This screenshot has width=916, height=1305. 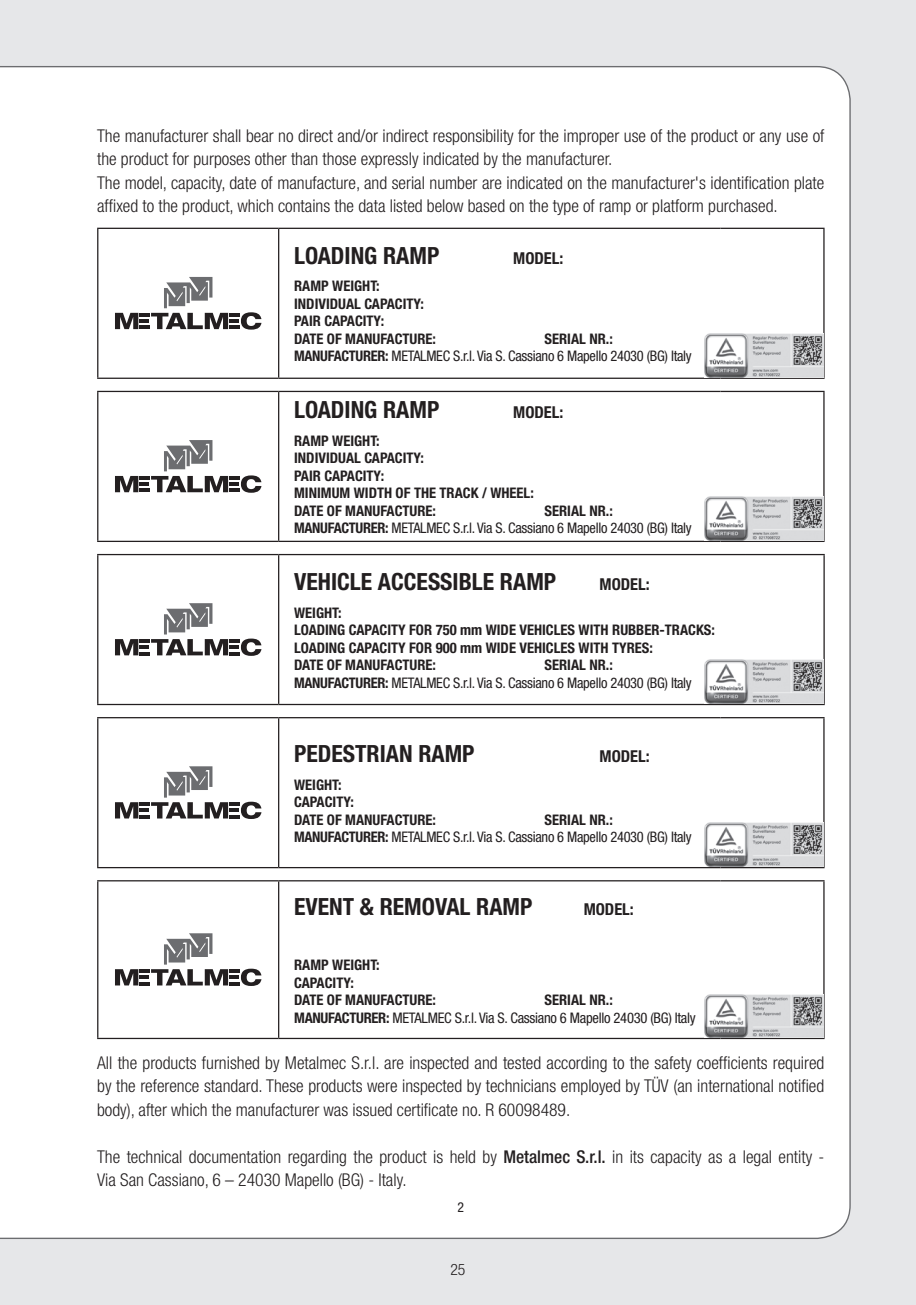 I want to click on documentation, so click(x=235, y=1156).
